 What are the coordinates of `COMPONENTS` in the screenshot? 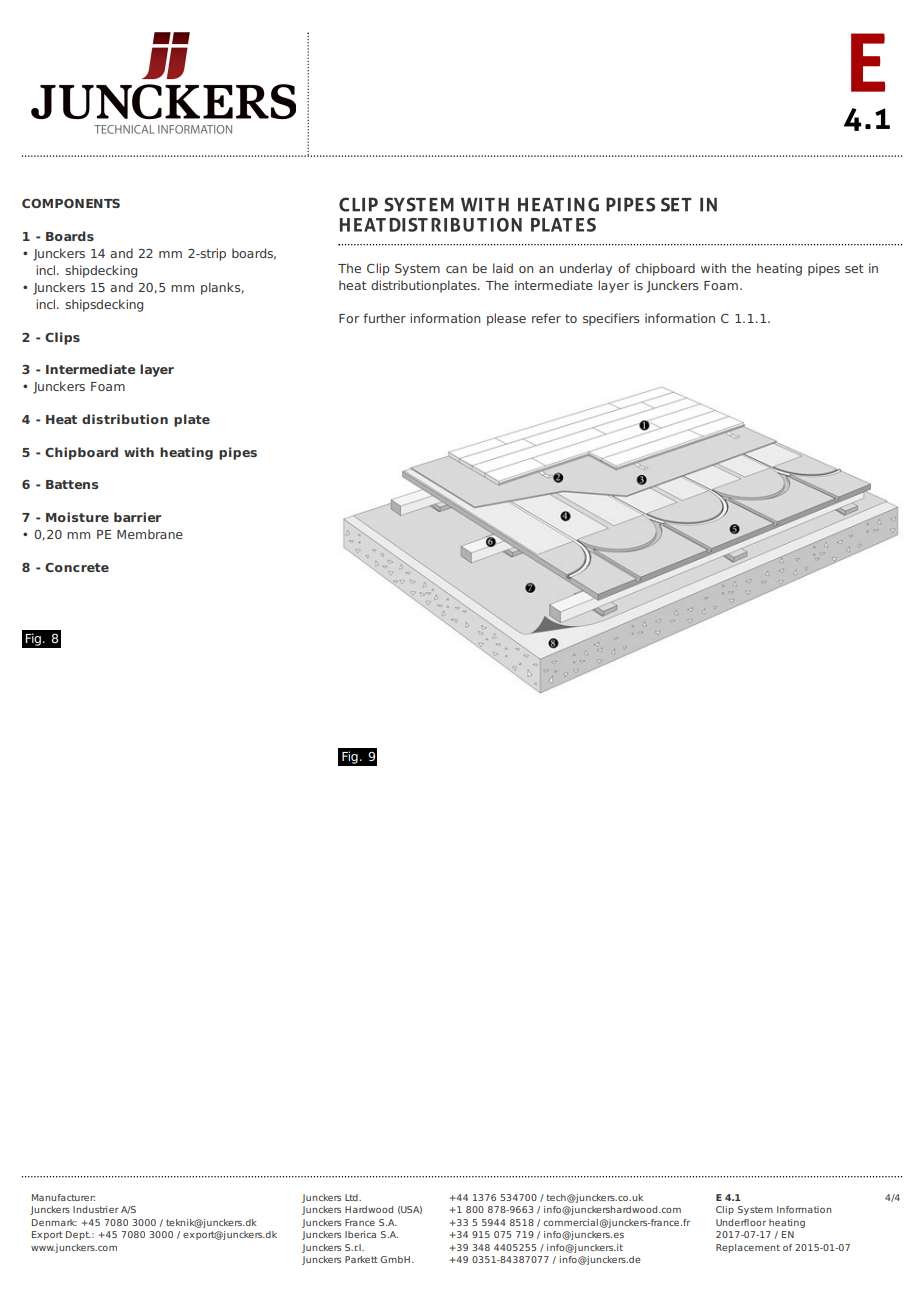 It's located at (71, 203).
